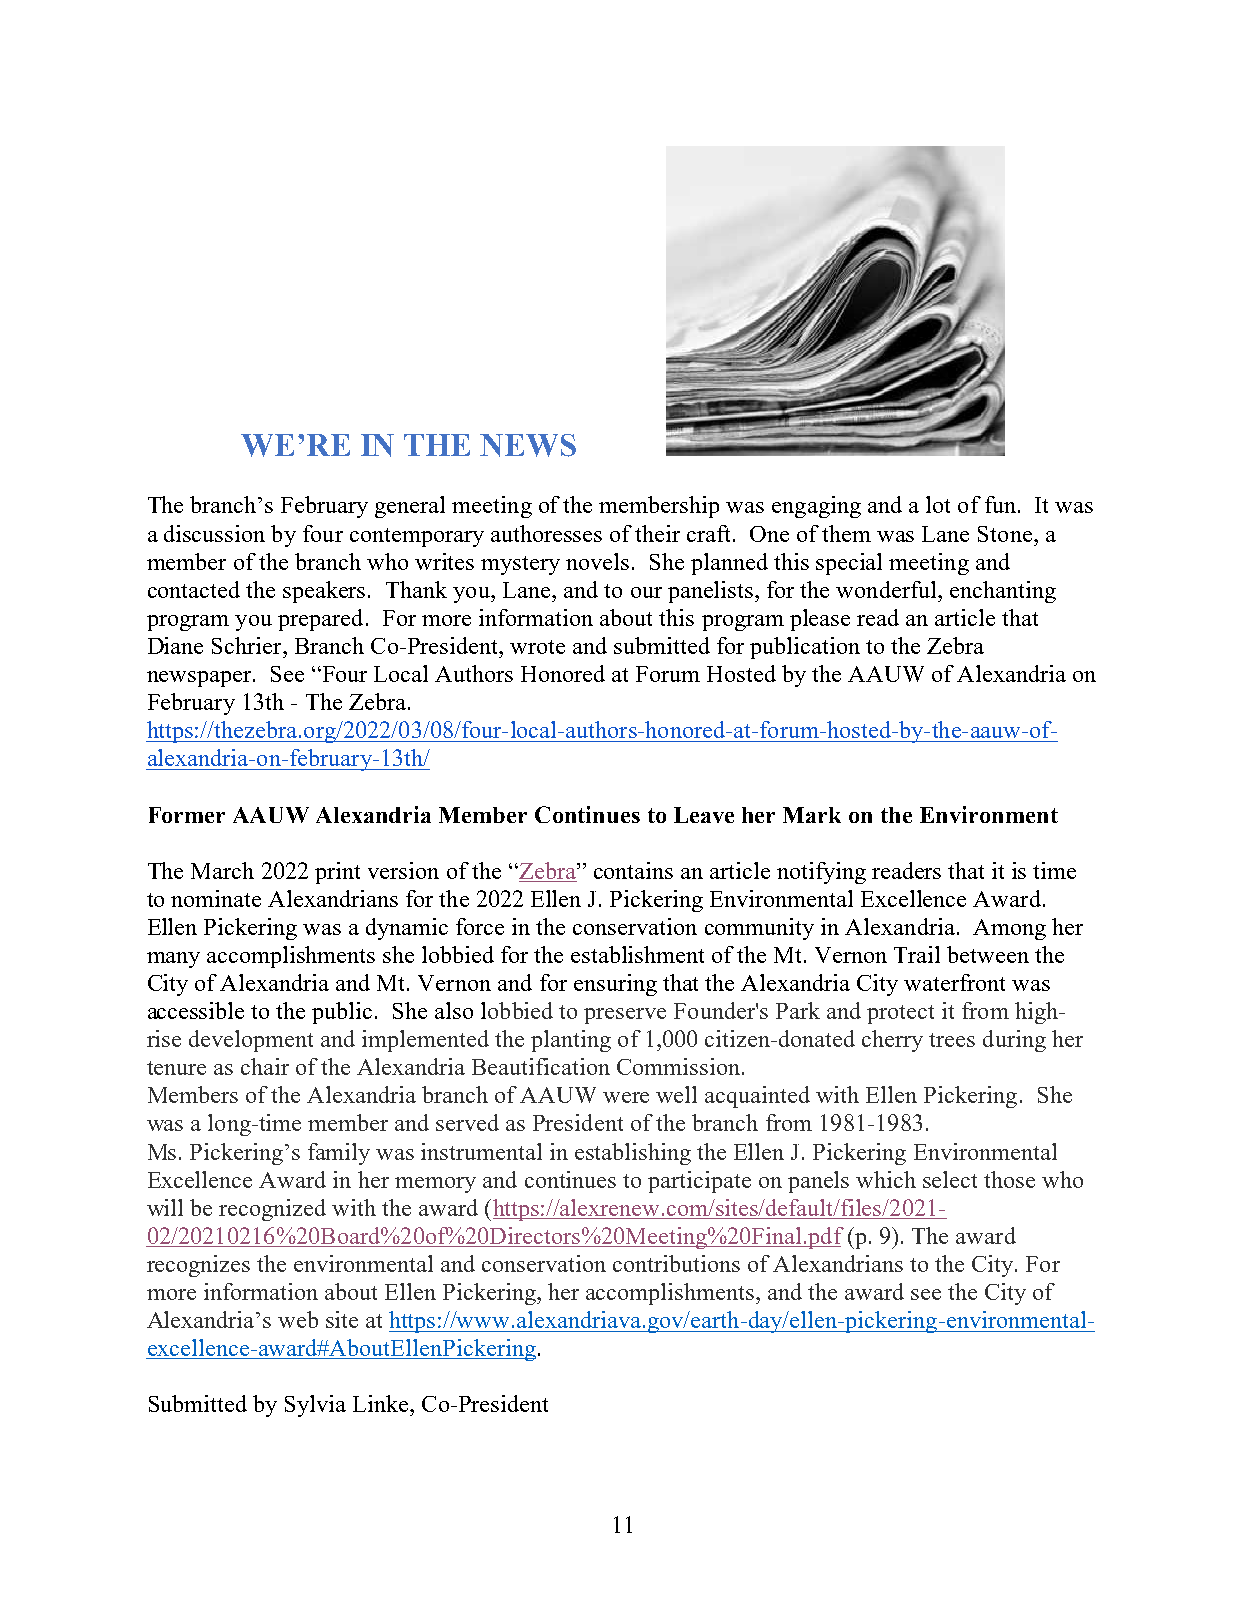  I want to click on trees, so click(952, 1040).
